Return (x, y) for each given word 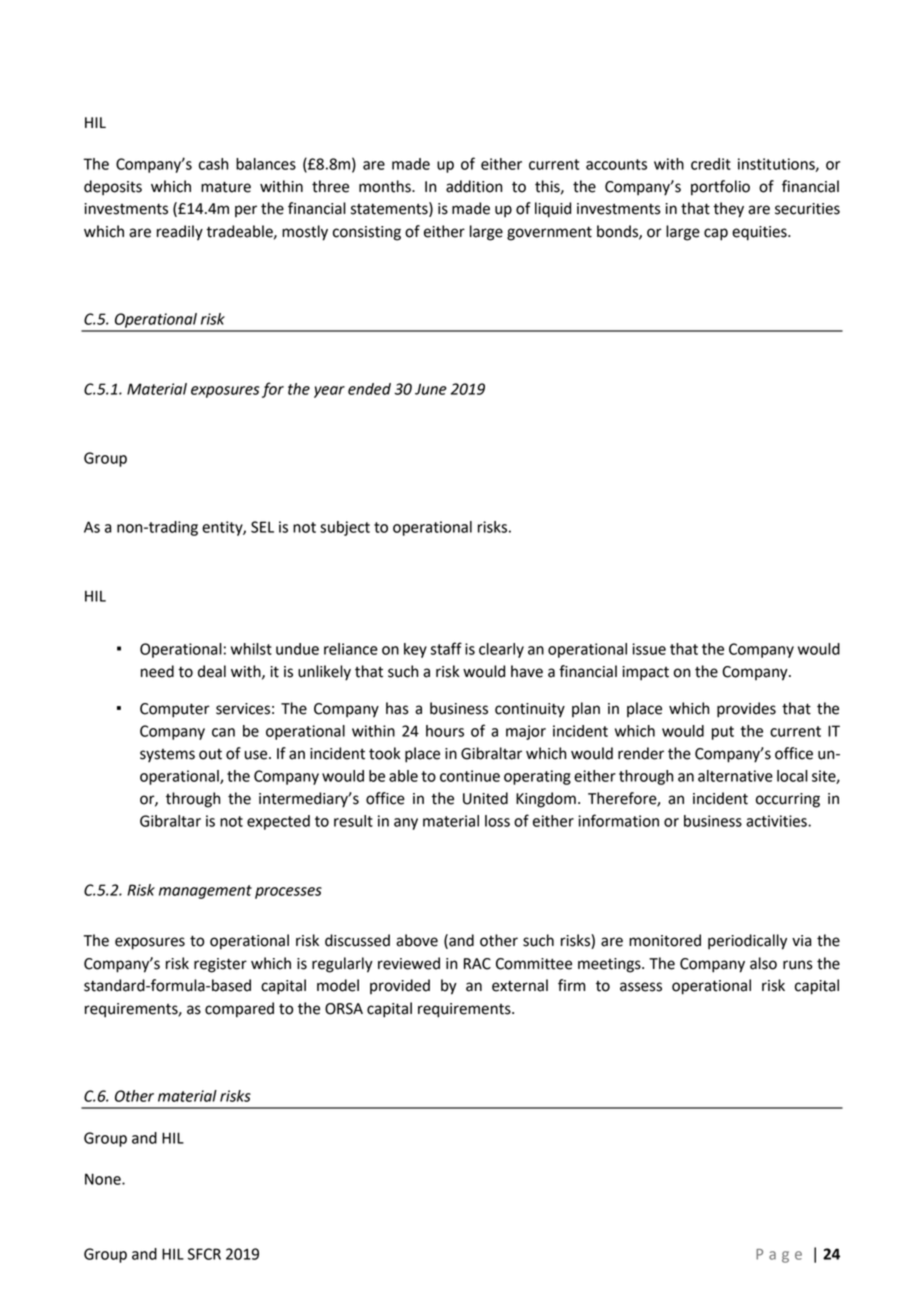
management (205, 892)
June (431, 389)
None (104, 1179)
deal (212, 671)
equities (760, 233)
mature (226, 187)
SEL (262, 527)
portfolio (720, 188)
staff (446, 648)
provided (400, 986)
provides (746, 710)
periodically (747, 942)
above (417, 940)
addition (474, 186)
